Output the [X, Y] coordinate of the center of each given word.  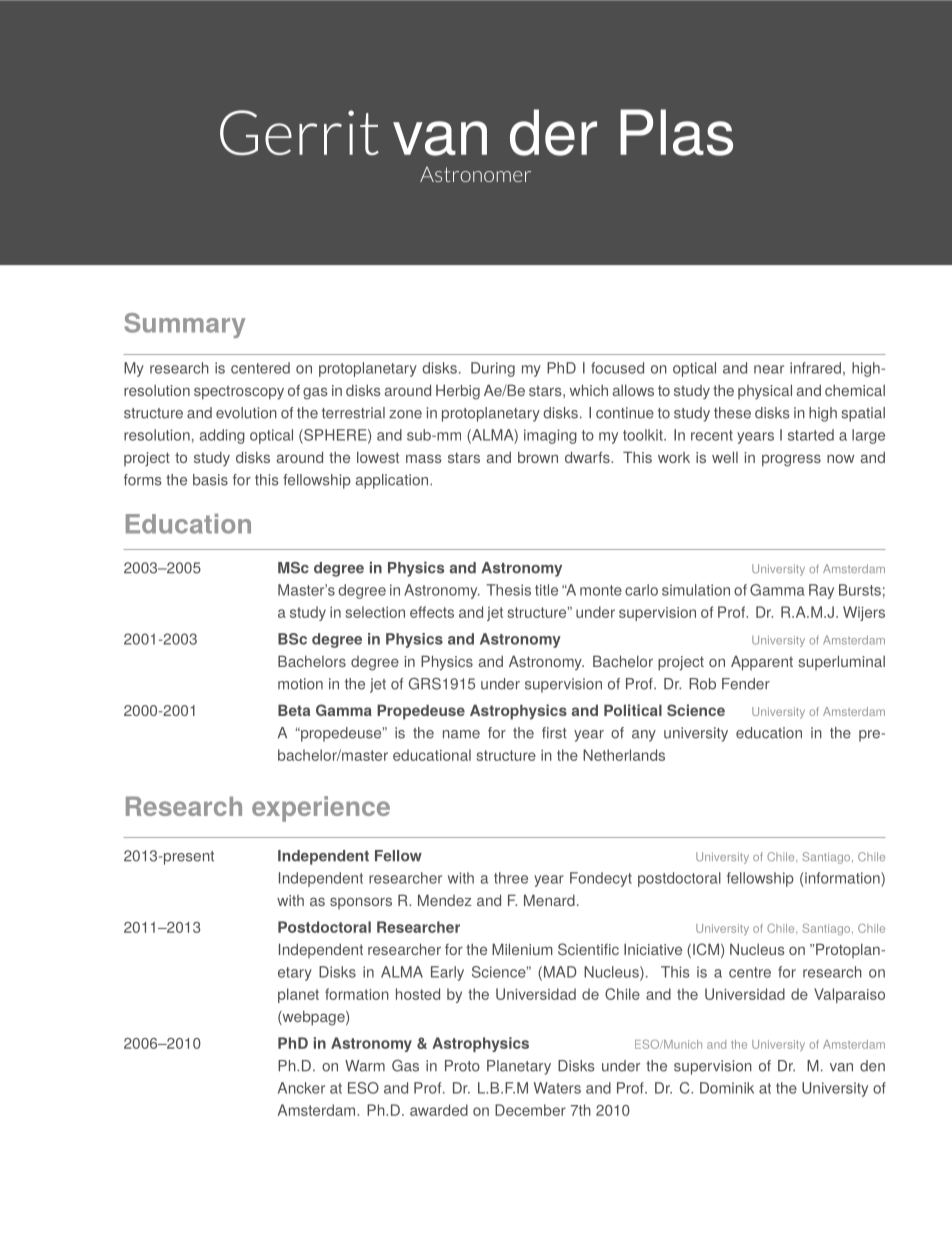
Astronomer [475, 174]
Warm [365, 1066]
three [511, 878]
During [493, 369]
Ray [821, 591]
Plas [676, 132]
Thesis [508, 590]
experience [321, 809]
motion [300, 684]
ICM [706, 949]
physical [765, 391]
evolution [246, 413]
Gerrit [299, 132]
